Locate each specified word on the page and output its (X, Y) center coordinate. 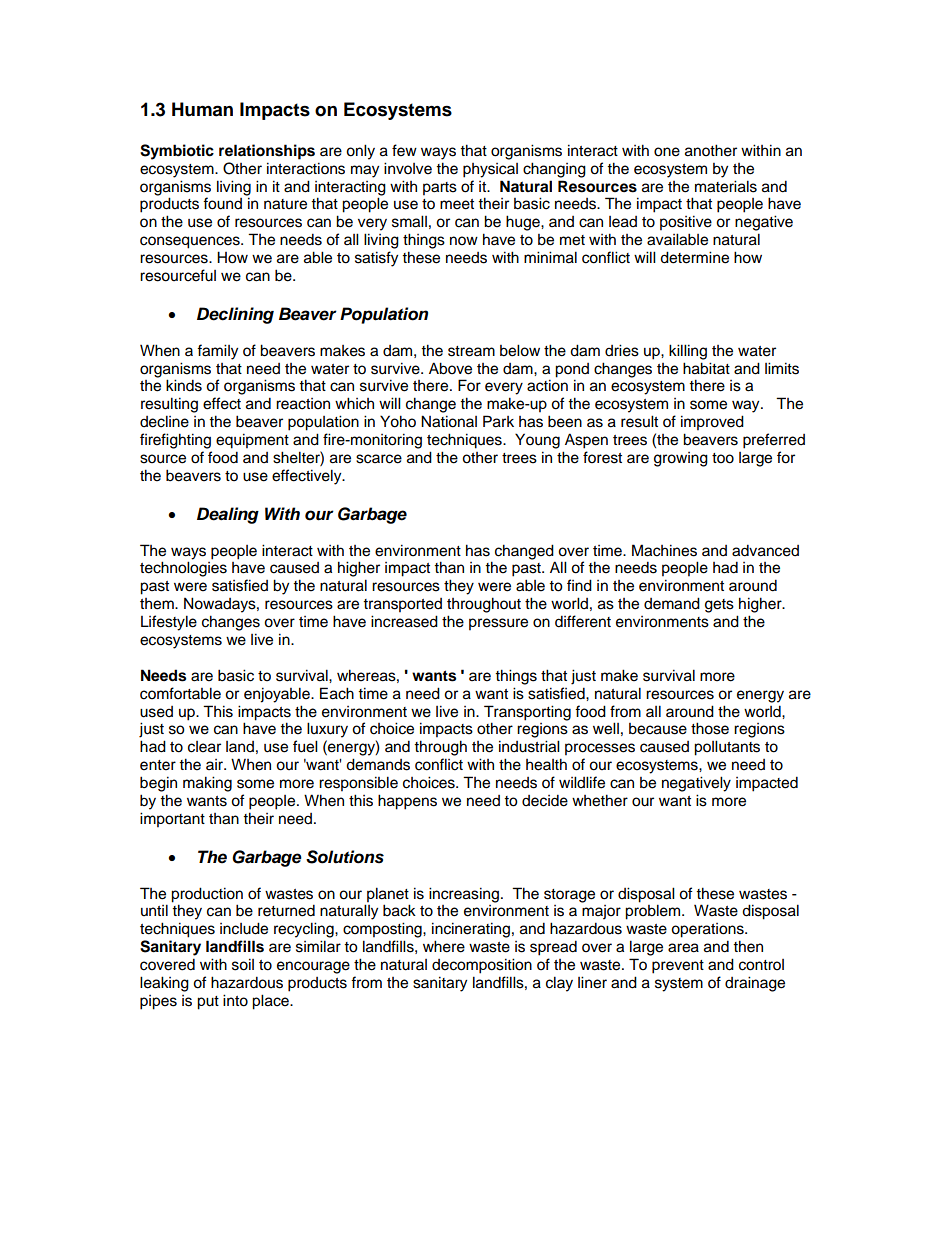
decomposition (482, 966)
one (667, 152)
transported (402, 605)
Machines (664, 550)
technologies (183, 569)
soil (243, 964)
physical (490, 170)
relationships (267, 152)
